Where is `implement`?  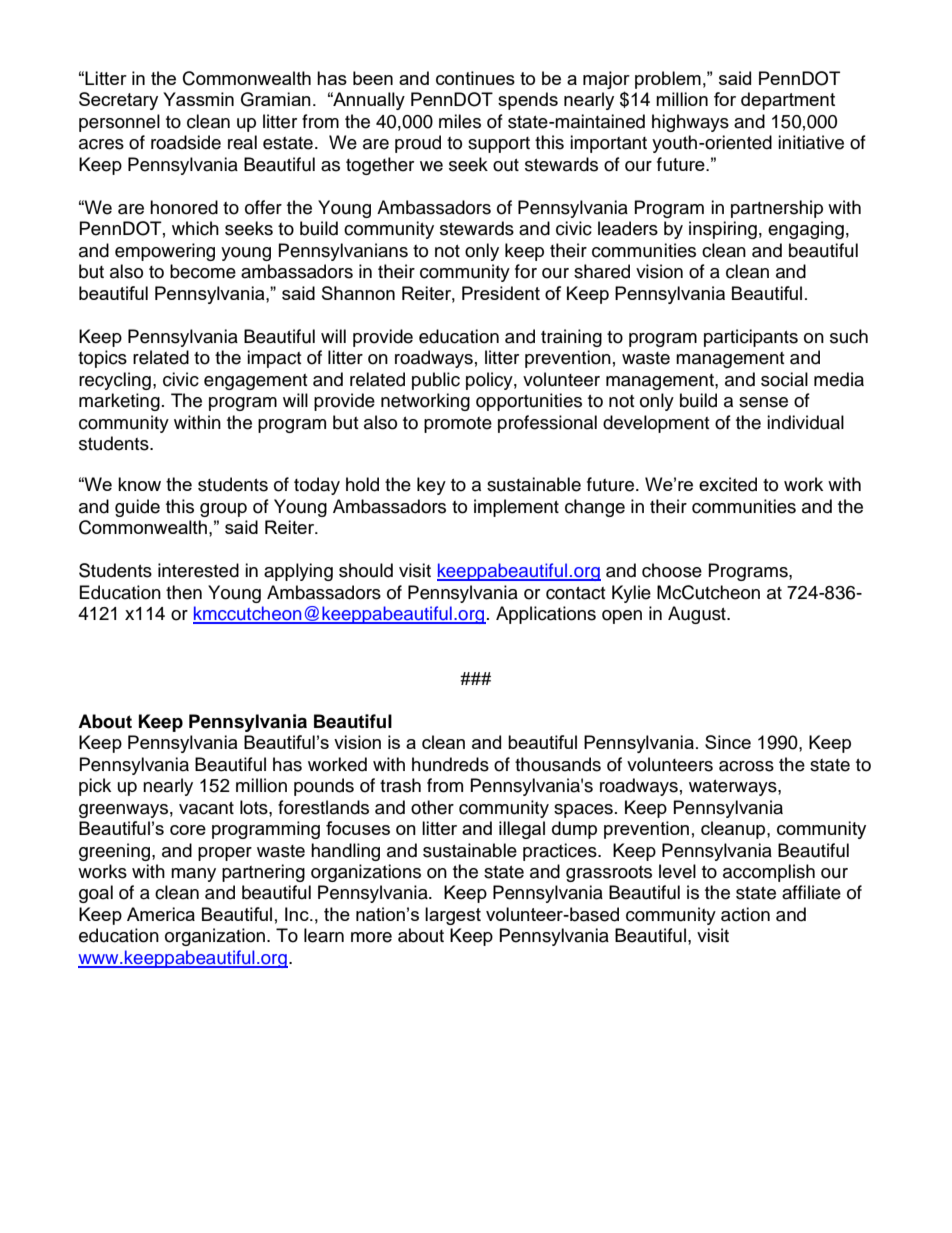
implement is located at coordinates (516, 508).
